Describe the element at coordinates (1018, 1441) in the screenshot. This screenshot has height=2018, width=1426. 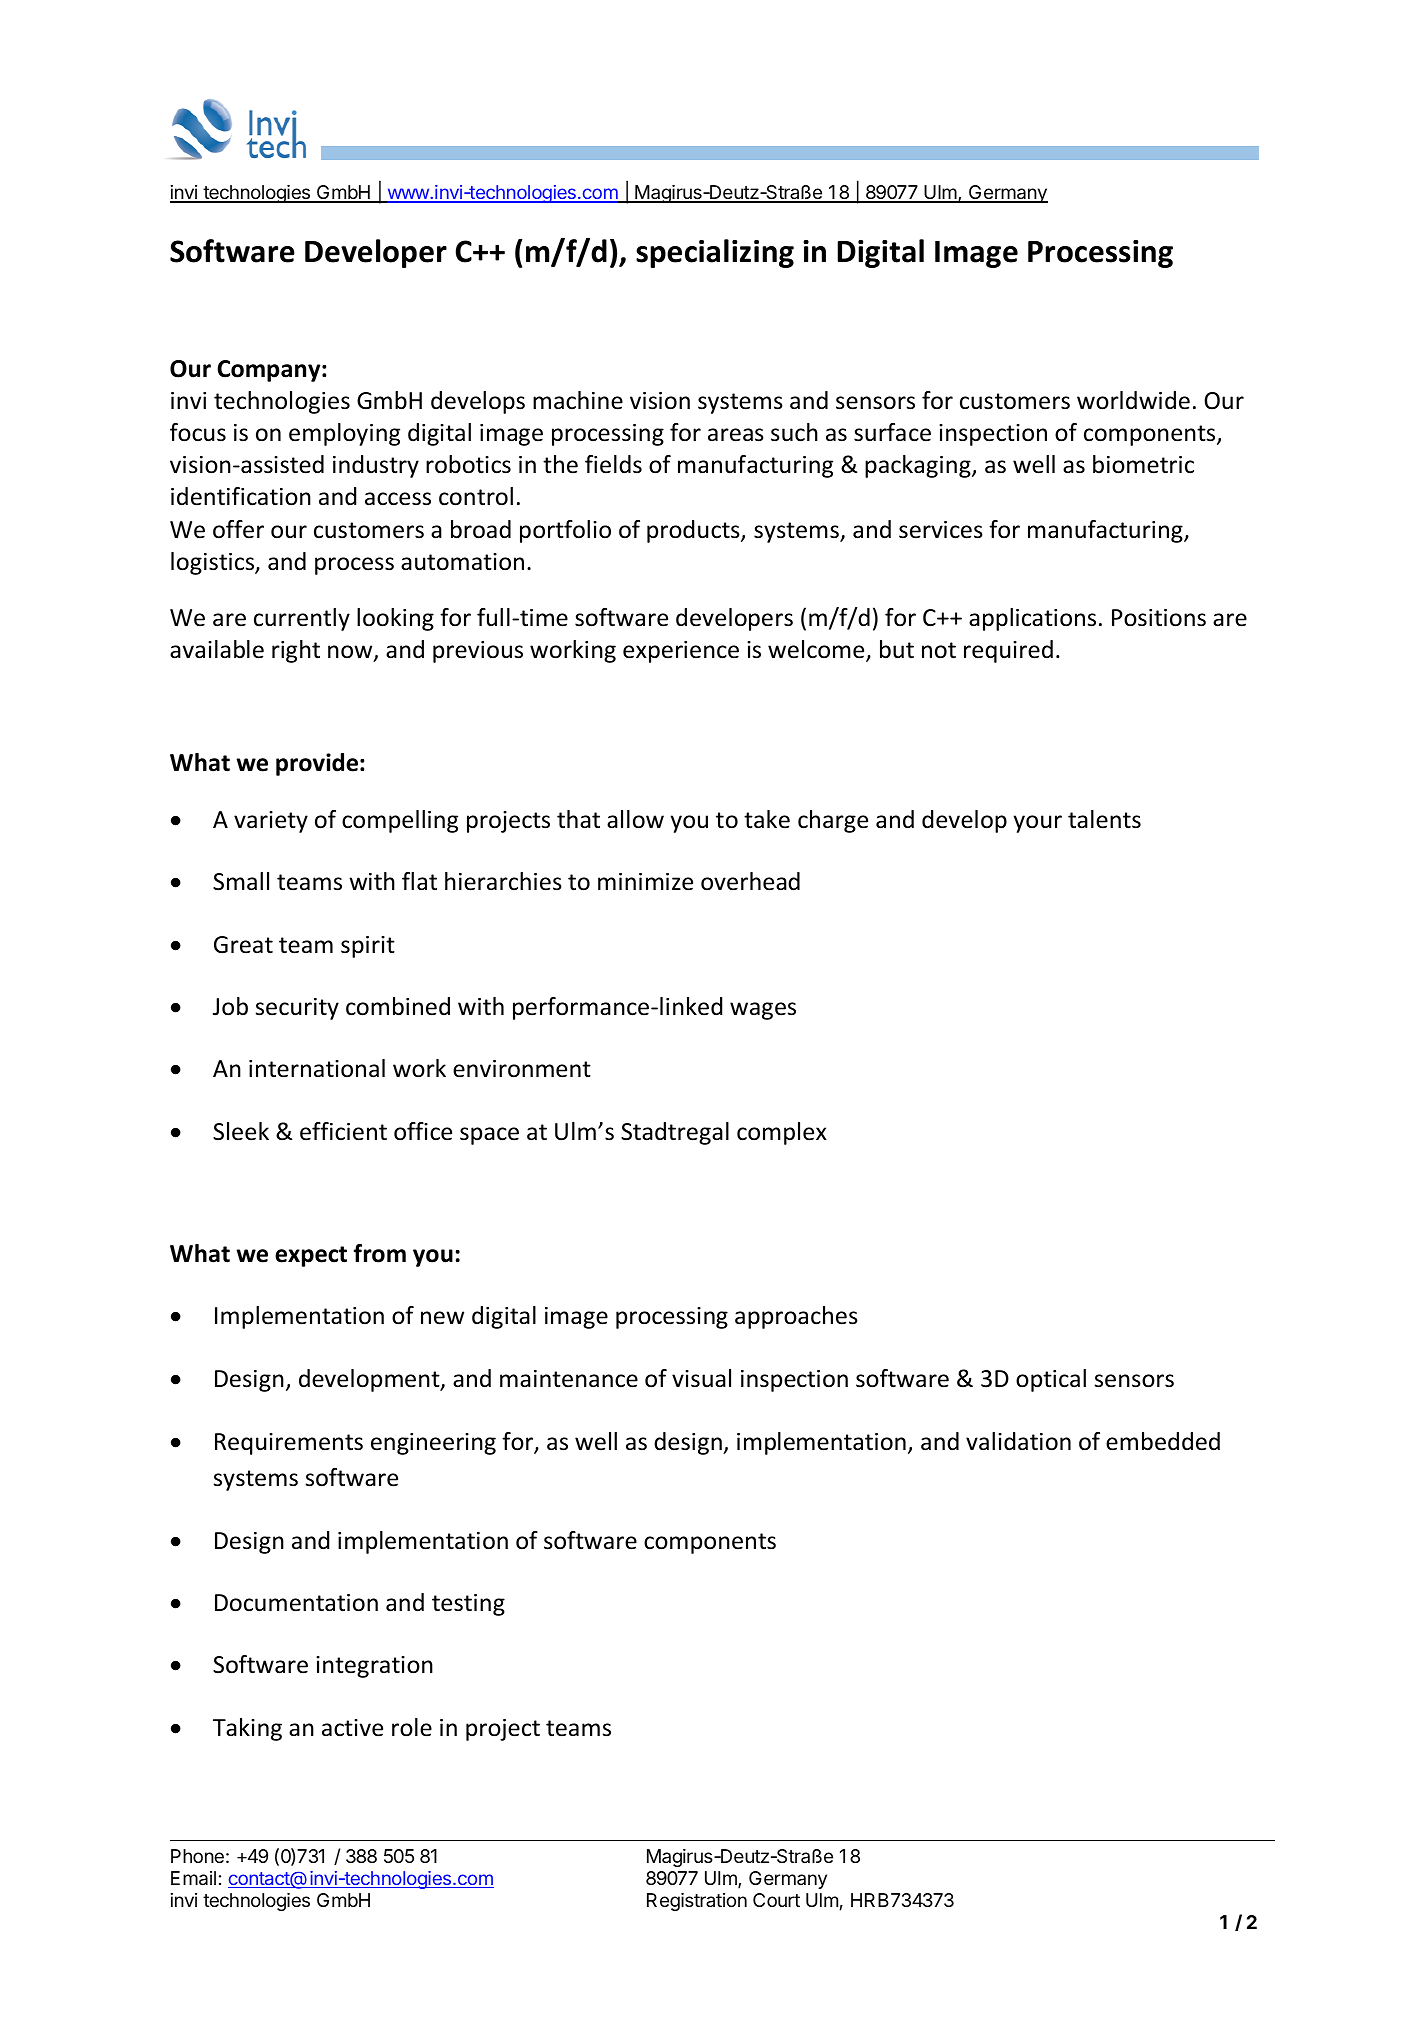
I see `validation` at that location.
